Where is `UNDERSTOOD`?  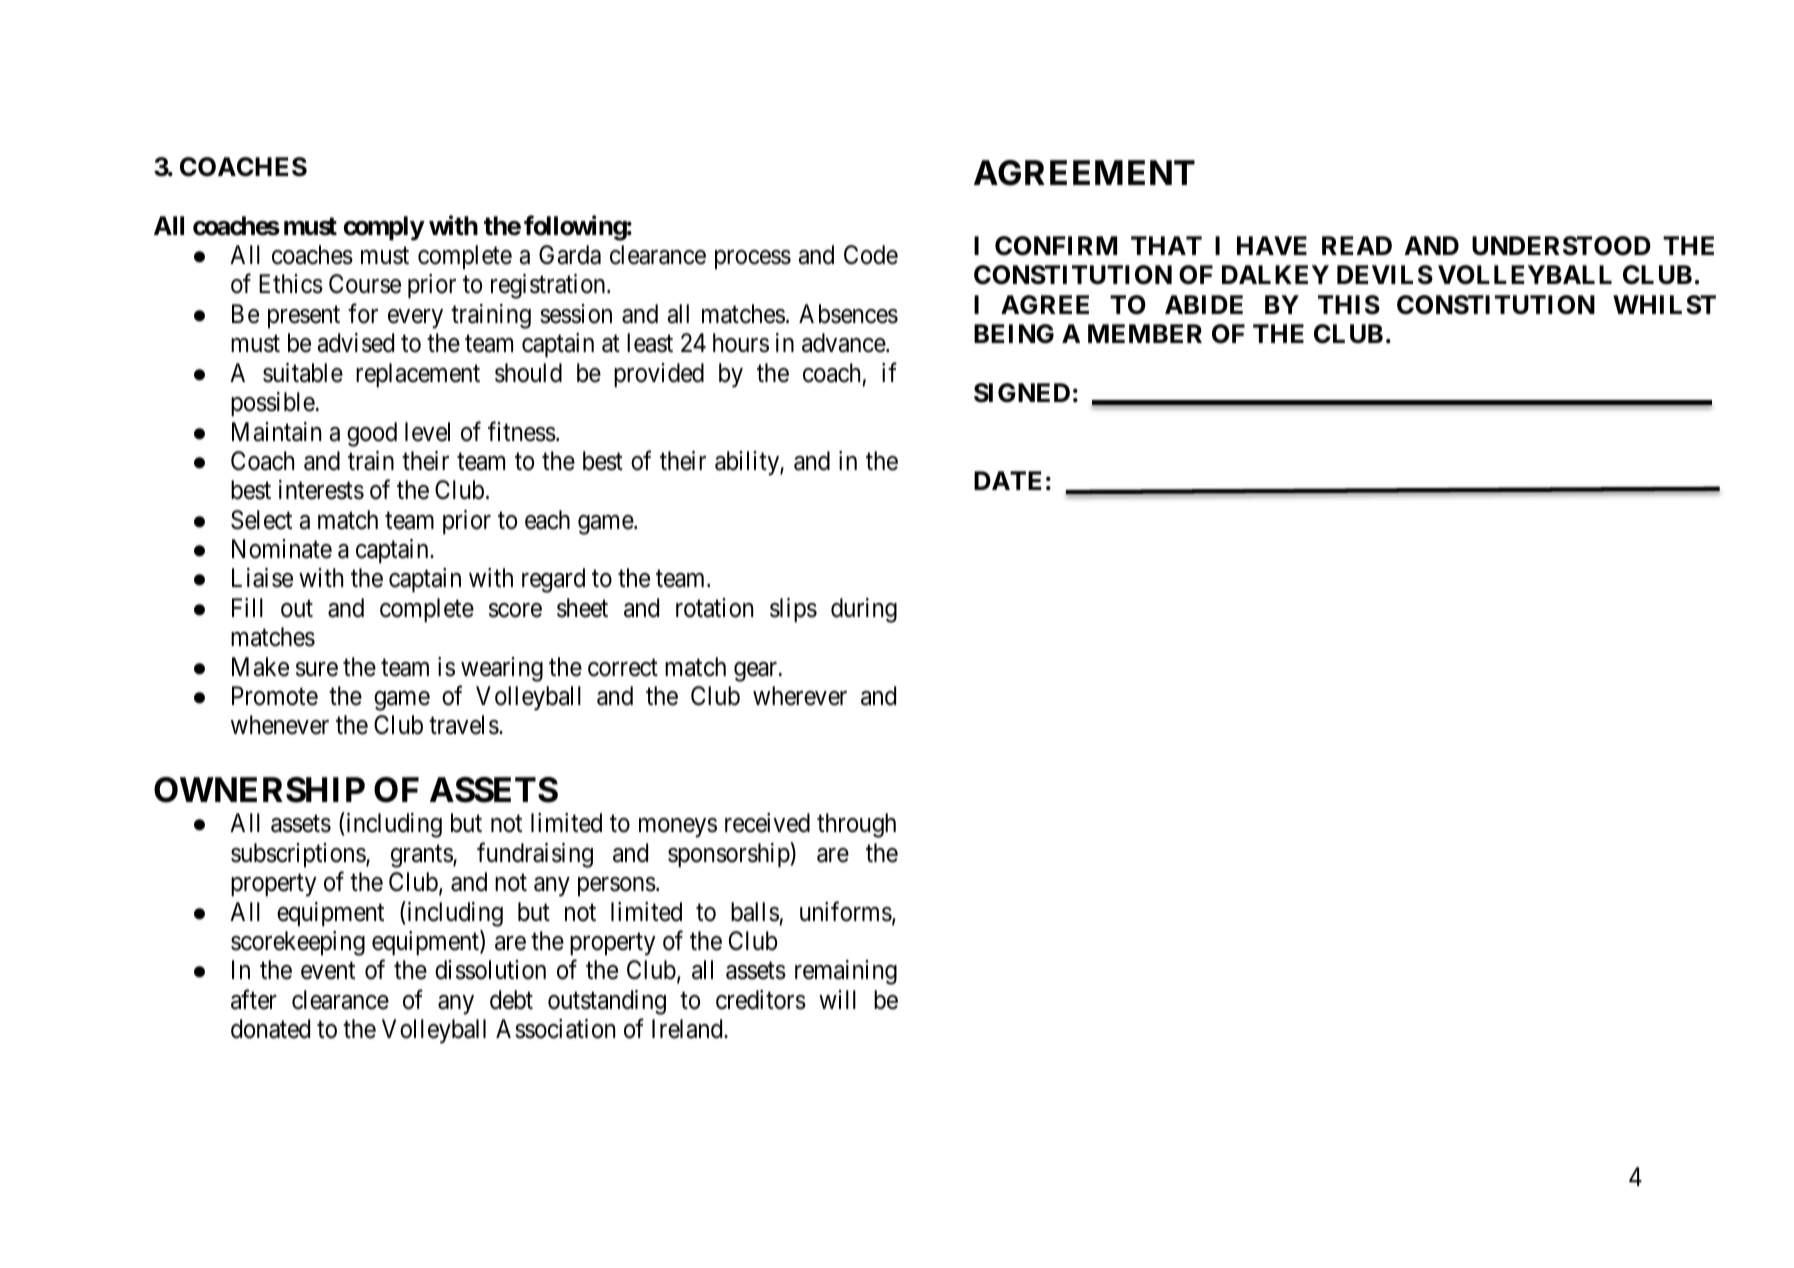 UNDERSTOOD is located at coordinates (1561, 246).
